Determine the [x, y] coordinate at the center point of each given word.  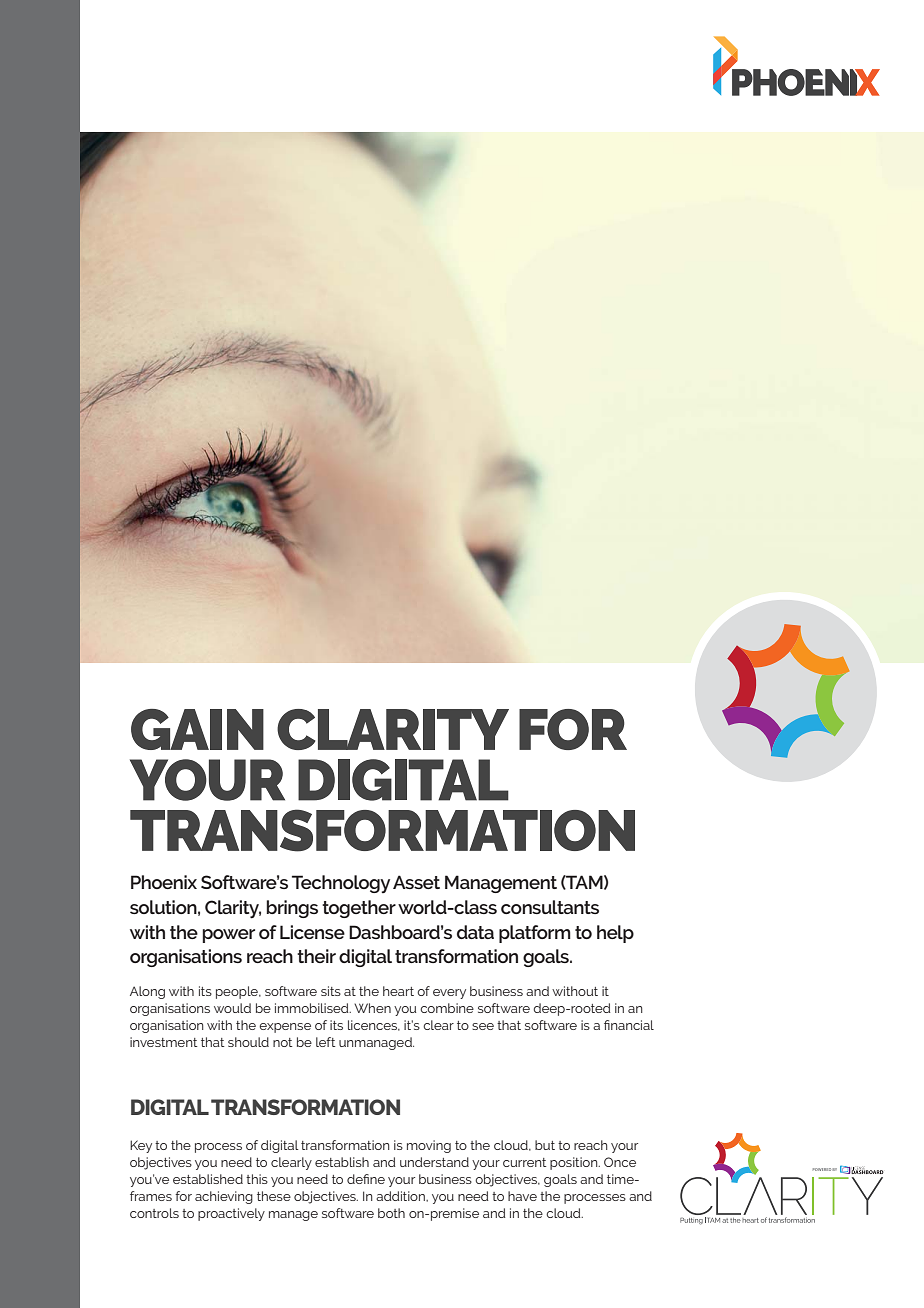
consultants [550, 907]
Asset [416, 882]
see [483, 1026]
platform [535, 934]
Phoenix [164, 882]
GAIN [197, 729]
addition [401, 1196]
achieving [224, 1197]
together [359, 909]
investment [164, 1042]
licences [374, 1025]
